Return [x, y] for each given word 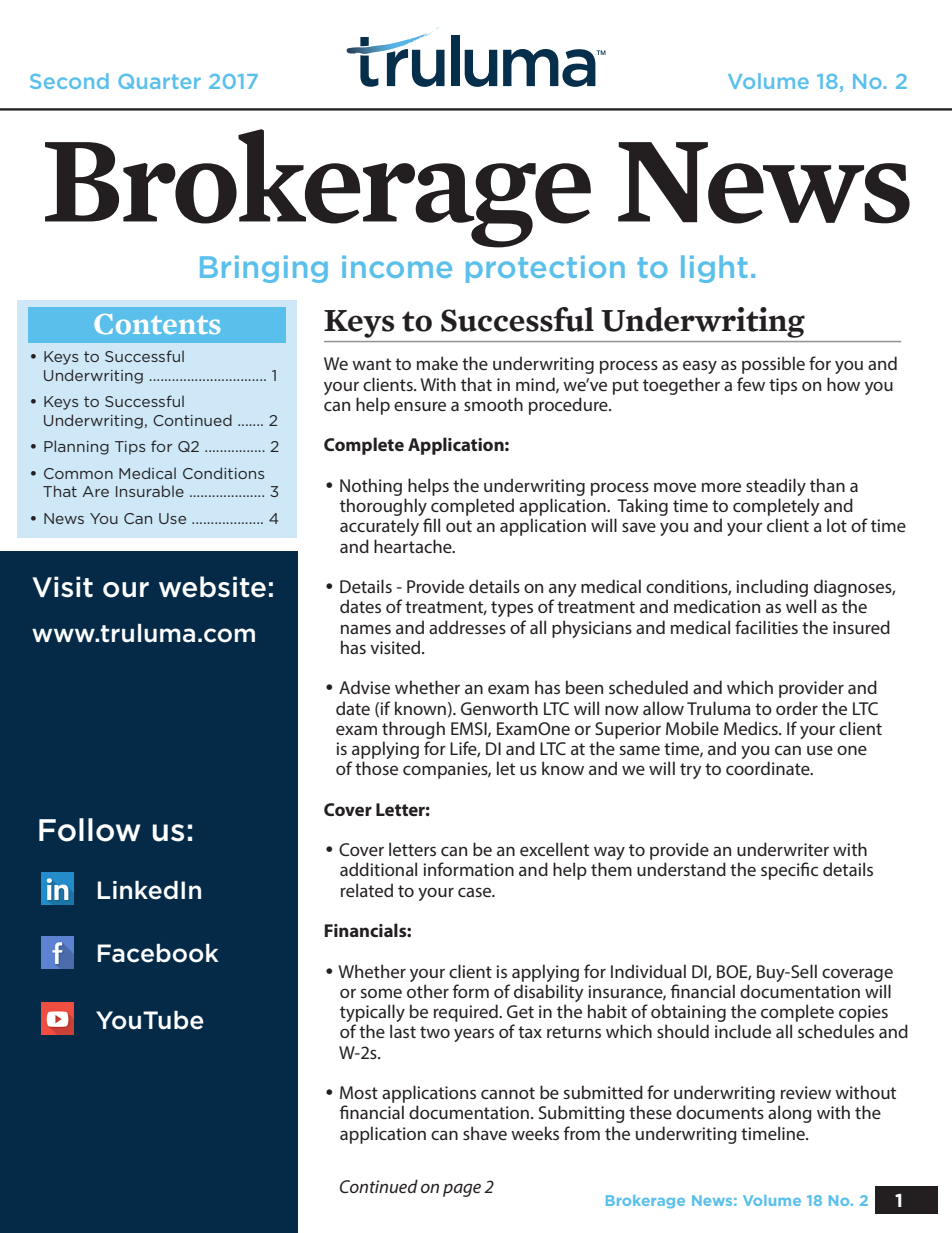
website [212, 587]
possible [773, 365]
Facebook [158, 953]
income [397, 267]
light [714, 269]
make [437, 363]
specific [789, 871]
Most [359, 1092]
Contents [157, 324]
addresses [467, 627]
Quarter [159, 81]
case [476, 892]
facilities [766, 627]
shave [485, 1133]
